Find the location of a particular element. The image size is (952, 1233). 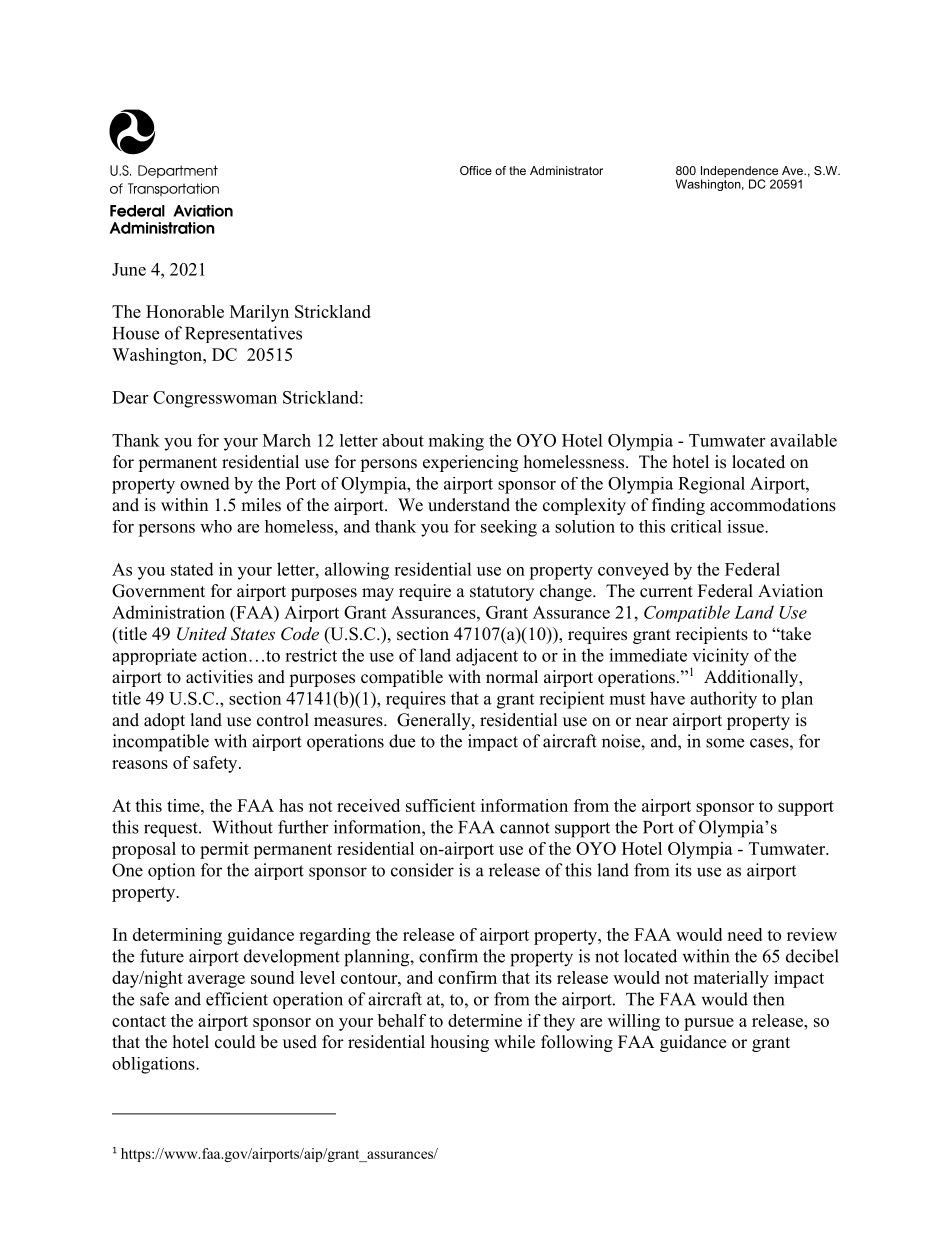

Congresswoman is located at coordinates (215, 399).
